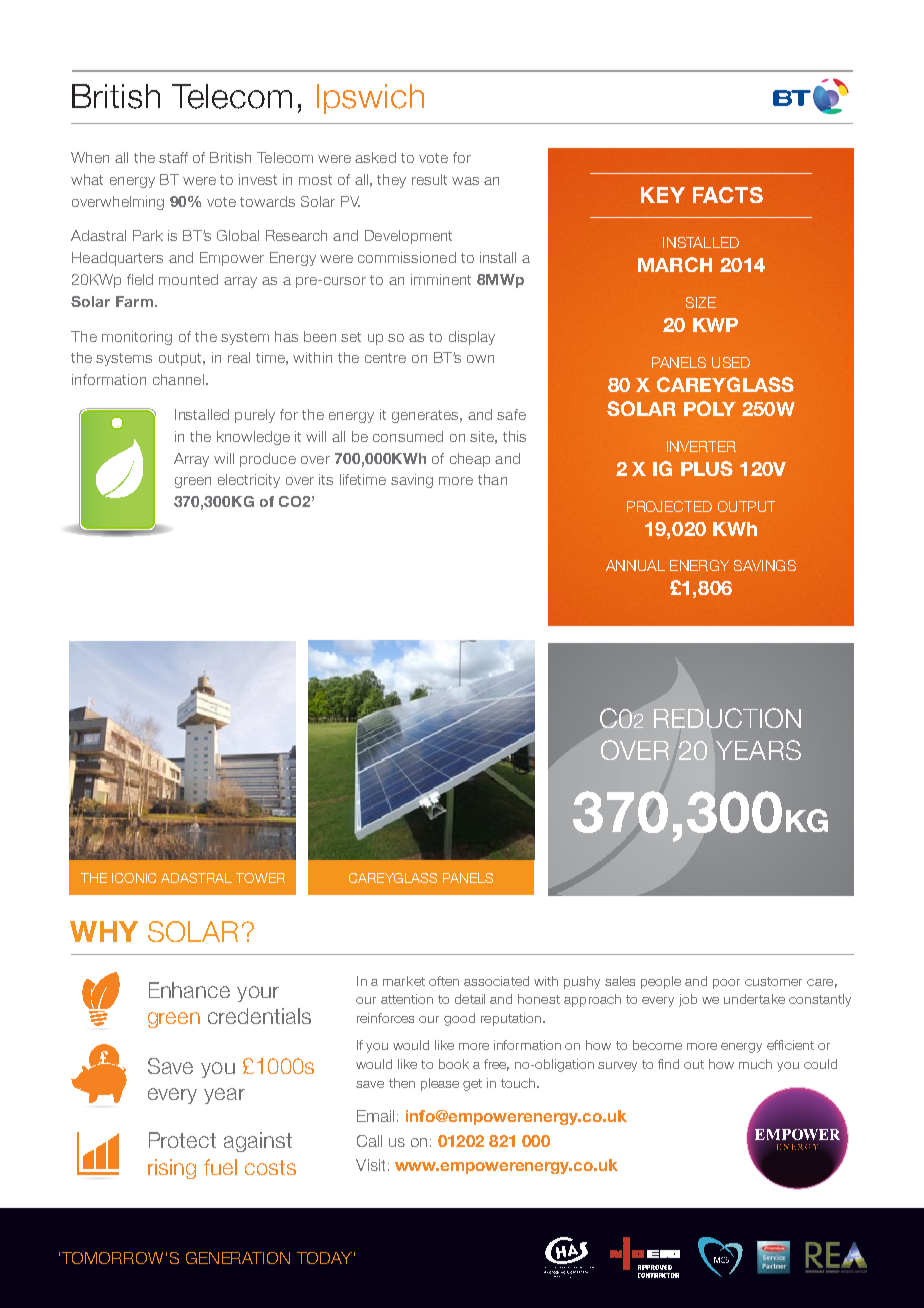 This screenshot has height=1308, width=924. I want to click on reduction, so click(727, 718).
